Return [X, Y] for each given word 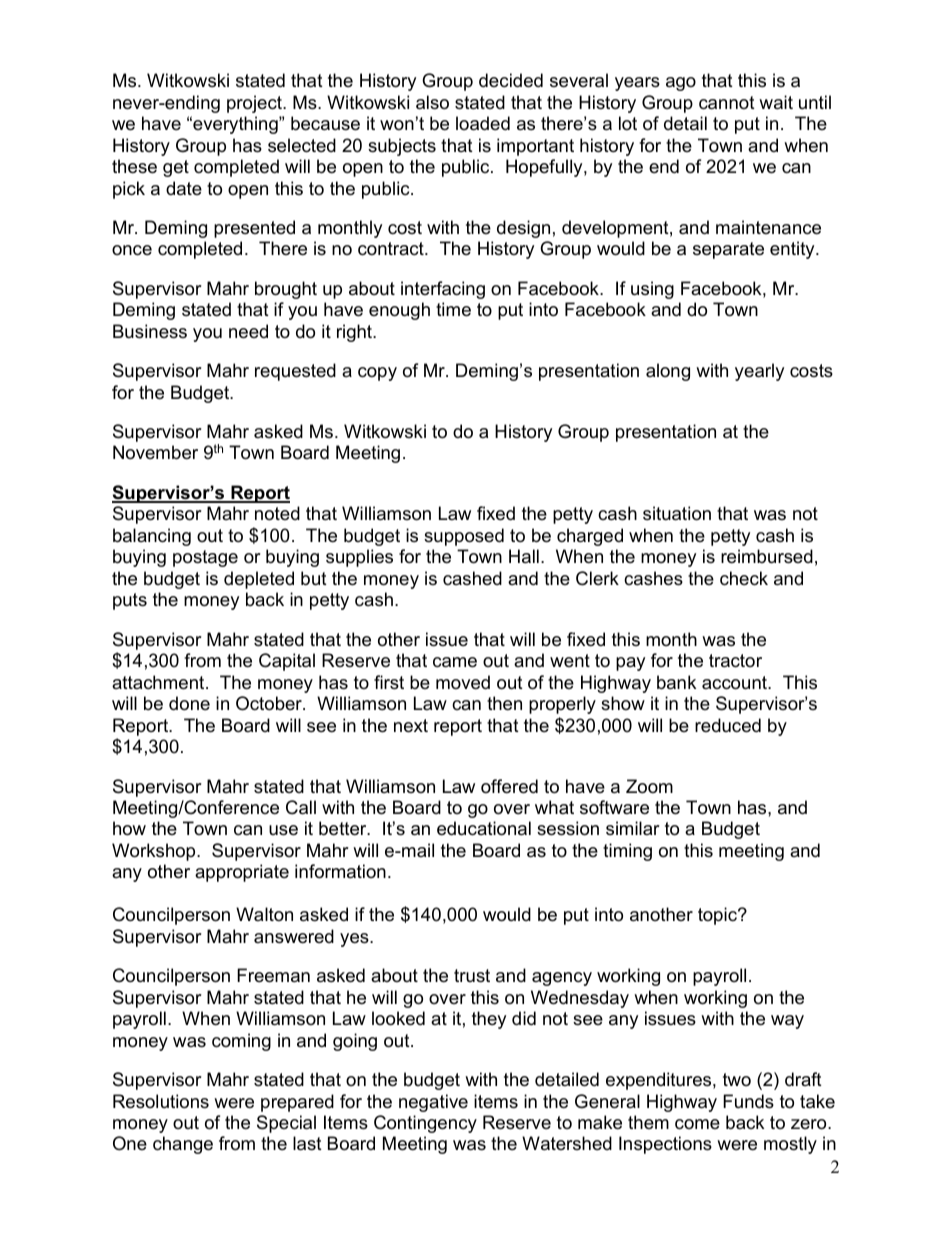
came [455, 662]
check [744, 578]
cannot [727, 103]
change [183, 1145]
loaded [483, 123]
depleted [259, 580]
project [255, 104]
